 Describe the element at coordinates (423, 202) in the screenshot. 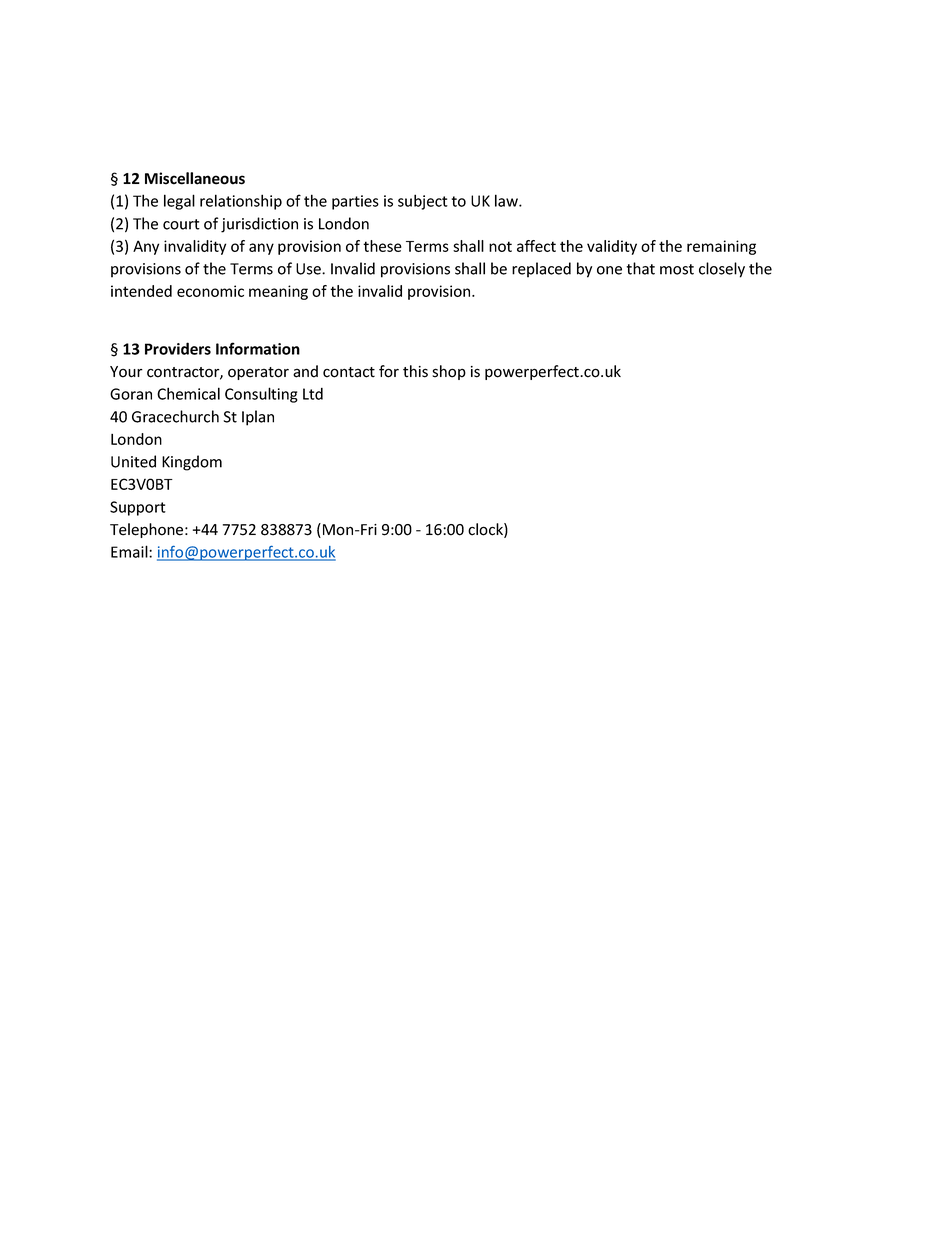

I see `subject` at that location.
